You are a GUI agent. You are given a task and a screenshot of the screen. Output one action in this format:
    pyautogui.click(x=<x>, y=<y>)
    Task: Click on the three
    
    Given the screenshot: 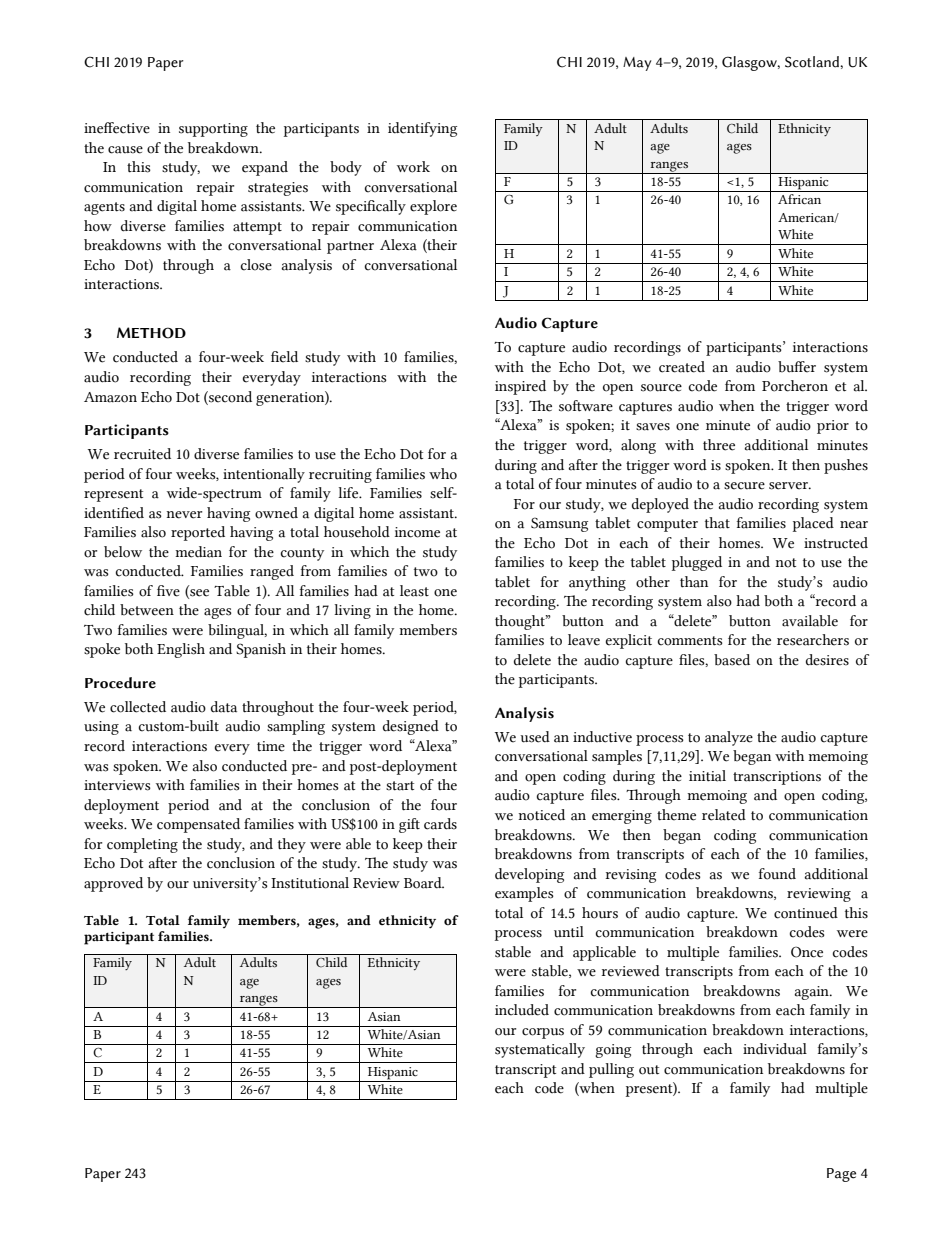 What is the action you would take?
    pyautogui.click(x=719, y=445)
